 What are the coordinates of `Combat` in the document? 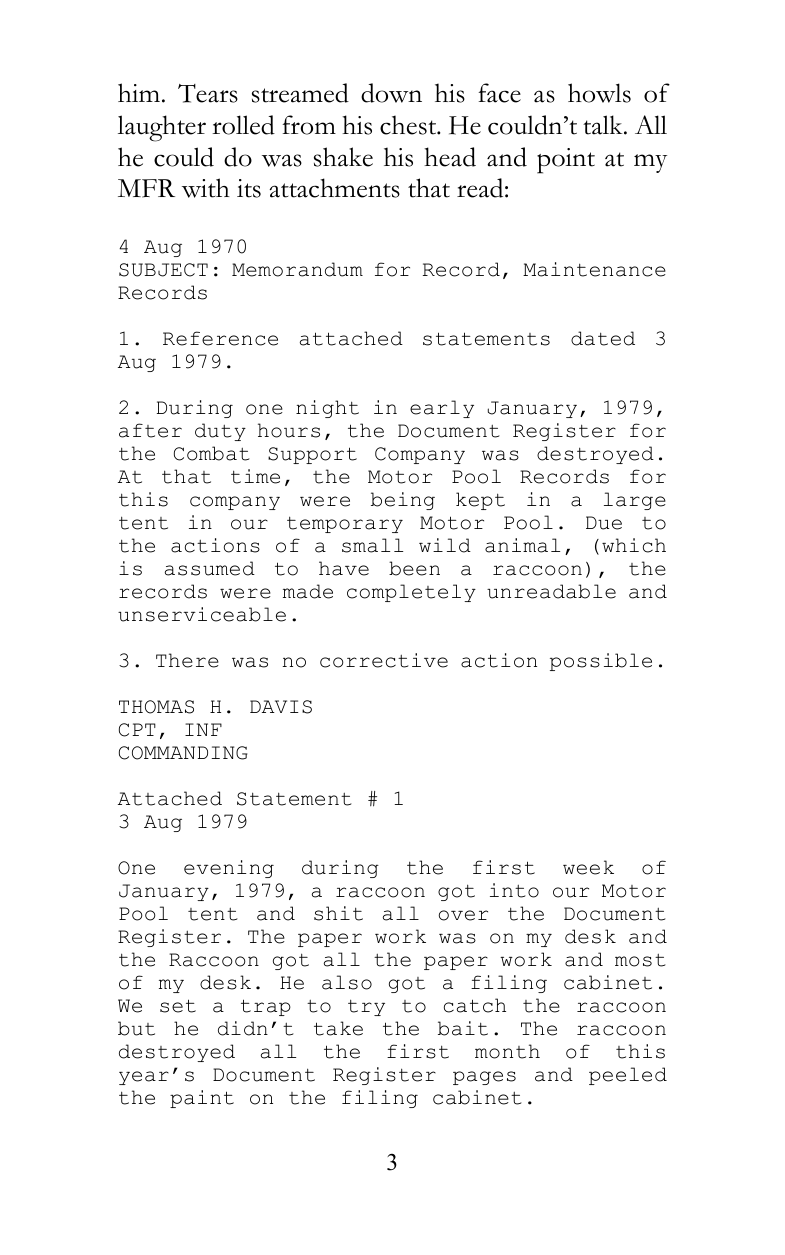 It's located at (212, 453).
